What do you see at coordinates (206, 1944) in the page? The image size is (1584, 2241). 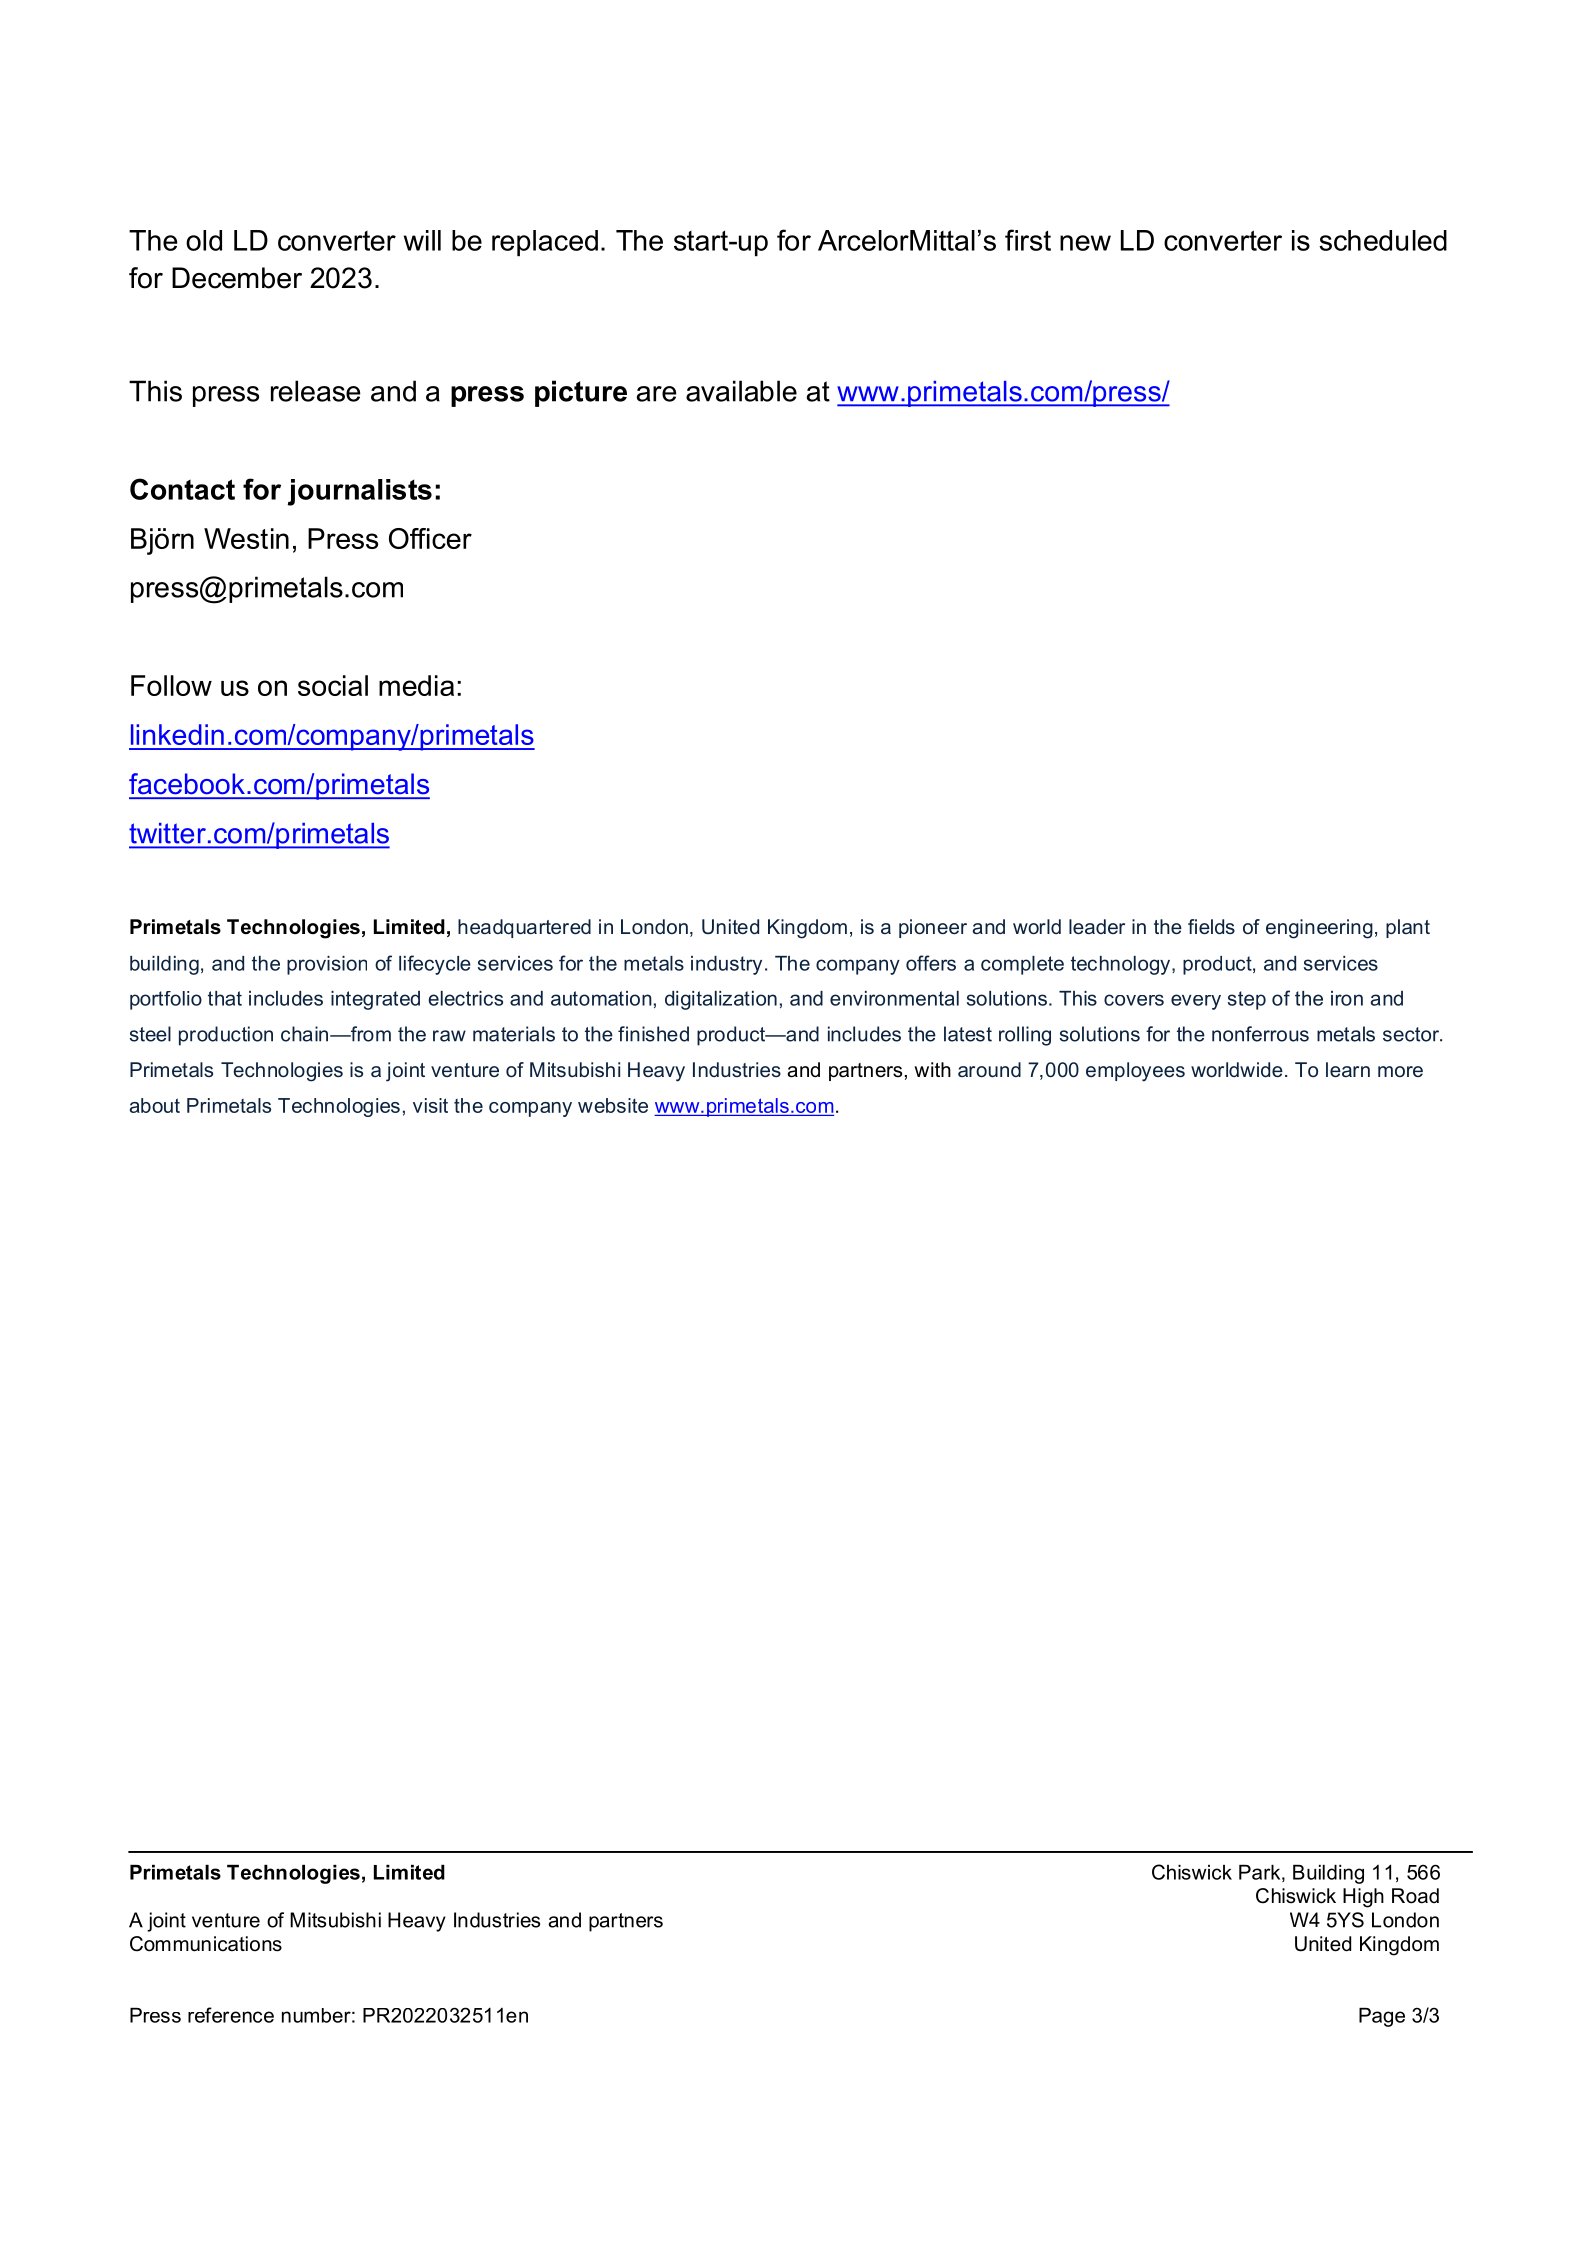 I see `Communications` at bounding box center [206, 1944].
